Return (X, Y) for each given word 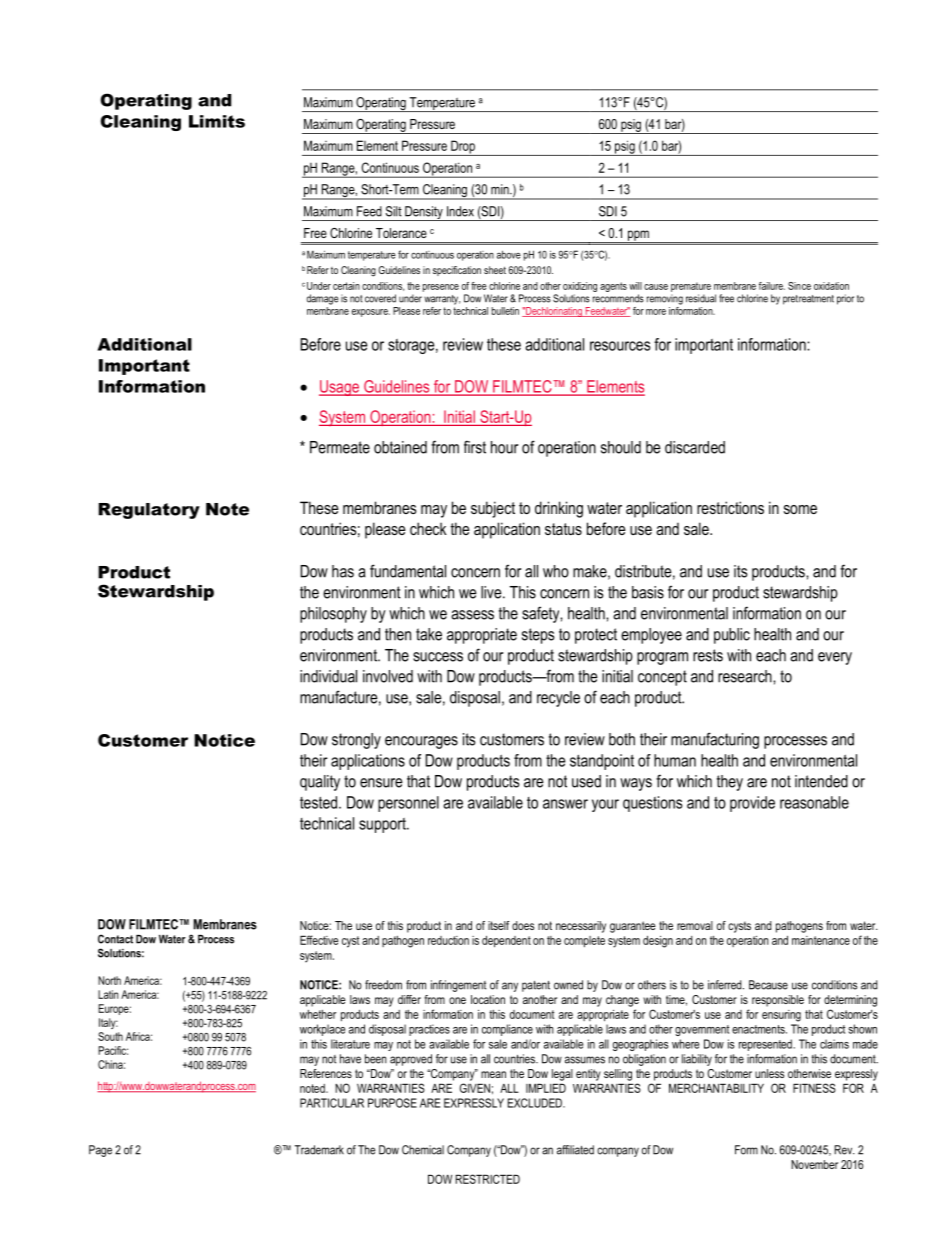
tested (320, 802)
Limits (217, 121)
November (814, 1164)
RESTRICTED (487, 1179)
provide (752, 804)
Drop (463, 148)
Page (100, 1151)
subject (493, 509)
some (800, 509)
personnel (408, 804)
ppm (638, 236)
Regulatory (149, 511)
